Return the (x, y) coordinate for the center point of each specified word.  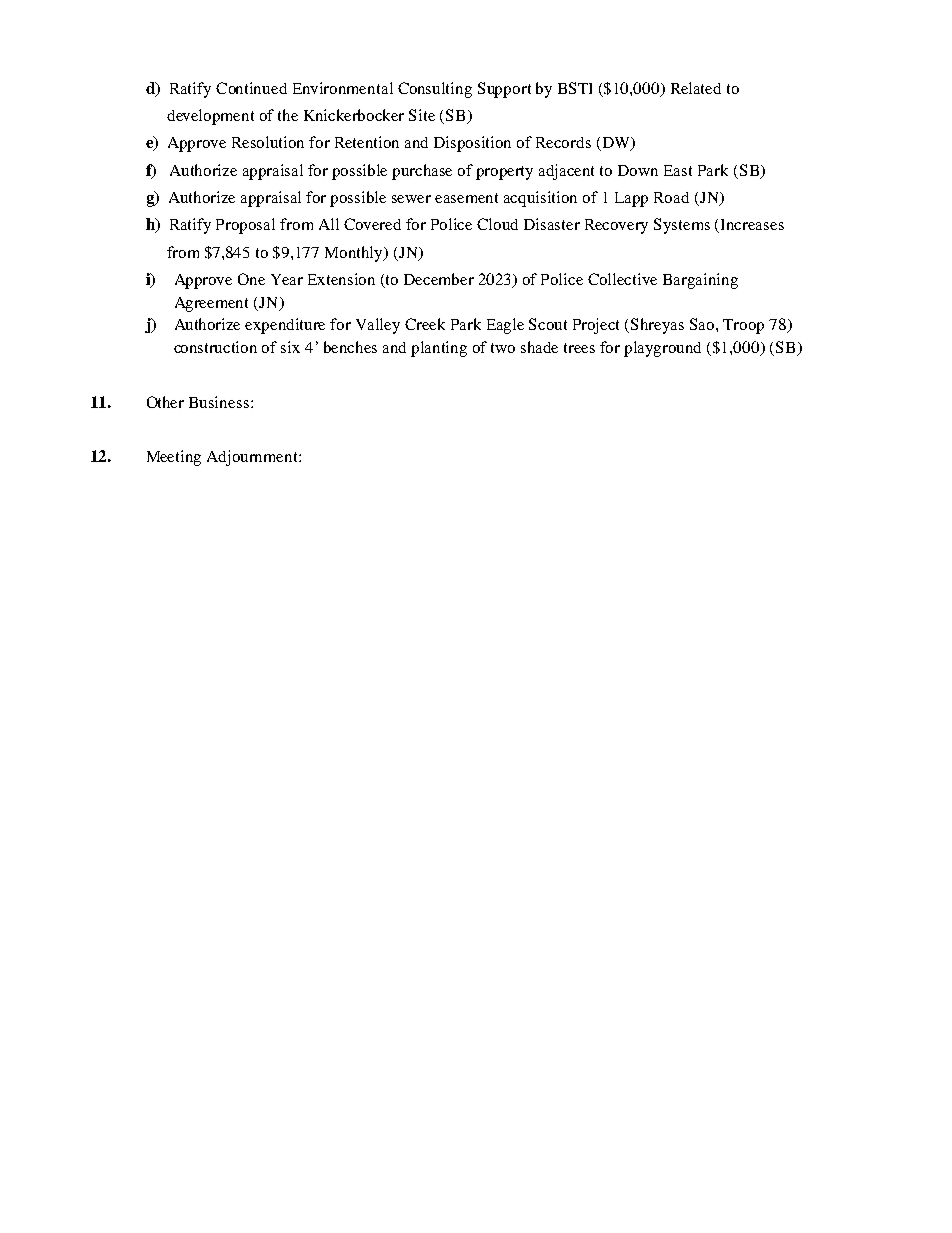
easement (466, 198)
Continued (251, 88)
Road (671, 197)
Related (696, 88)
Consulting (435, 90)
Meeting (174, 458)
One (251, 279)
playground (662, 349)
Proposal (245, 226)
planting (439, 349)
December (439, 279)
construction (215, 347)
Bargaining (700, 281)
